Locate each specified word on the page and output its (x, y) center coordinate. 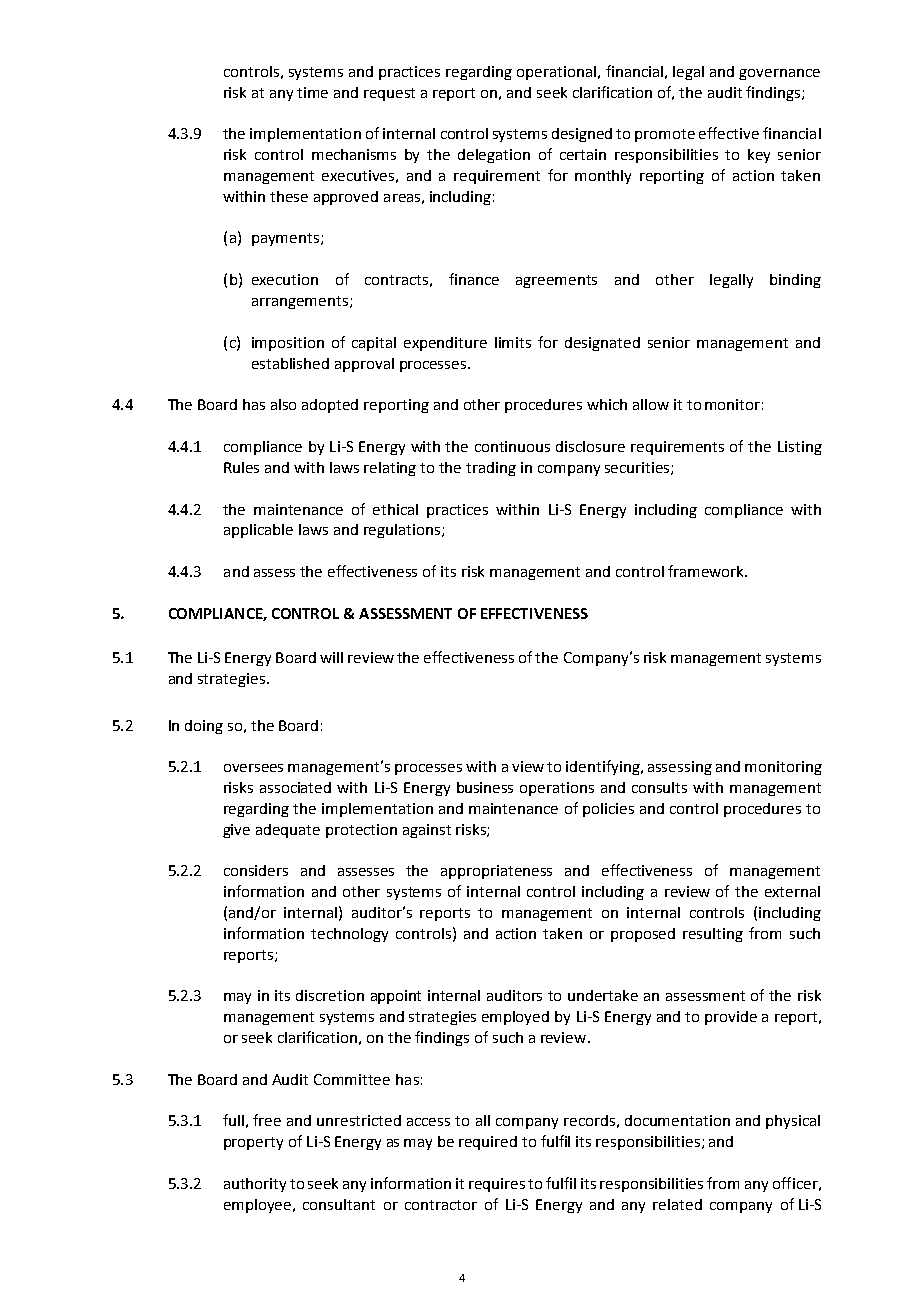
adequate (288, 831)
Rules (241, 467)
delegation (494, 156)
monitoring (783, 768)
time (312, 92)
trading (491, 469)
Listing (800, 448)
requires (497, 1185)
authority (255, 1185)
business (485, 787)
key (759, 156)
